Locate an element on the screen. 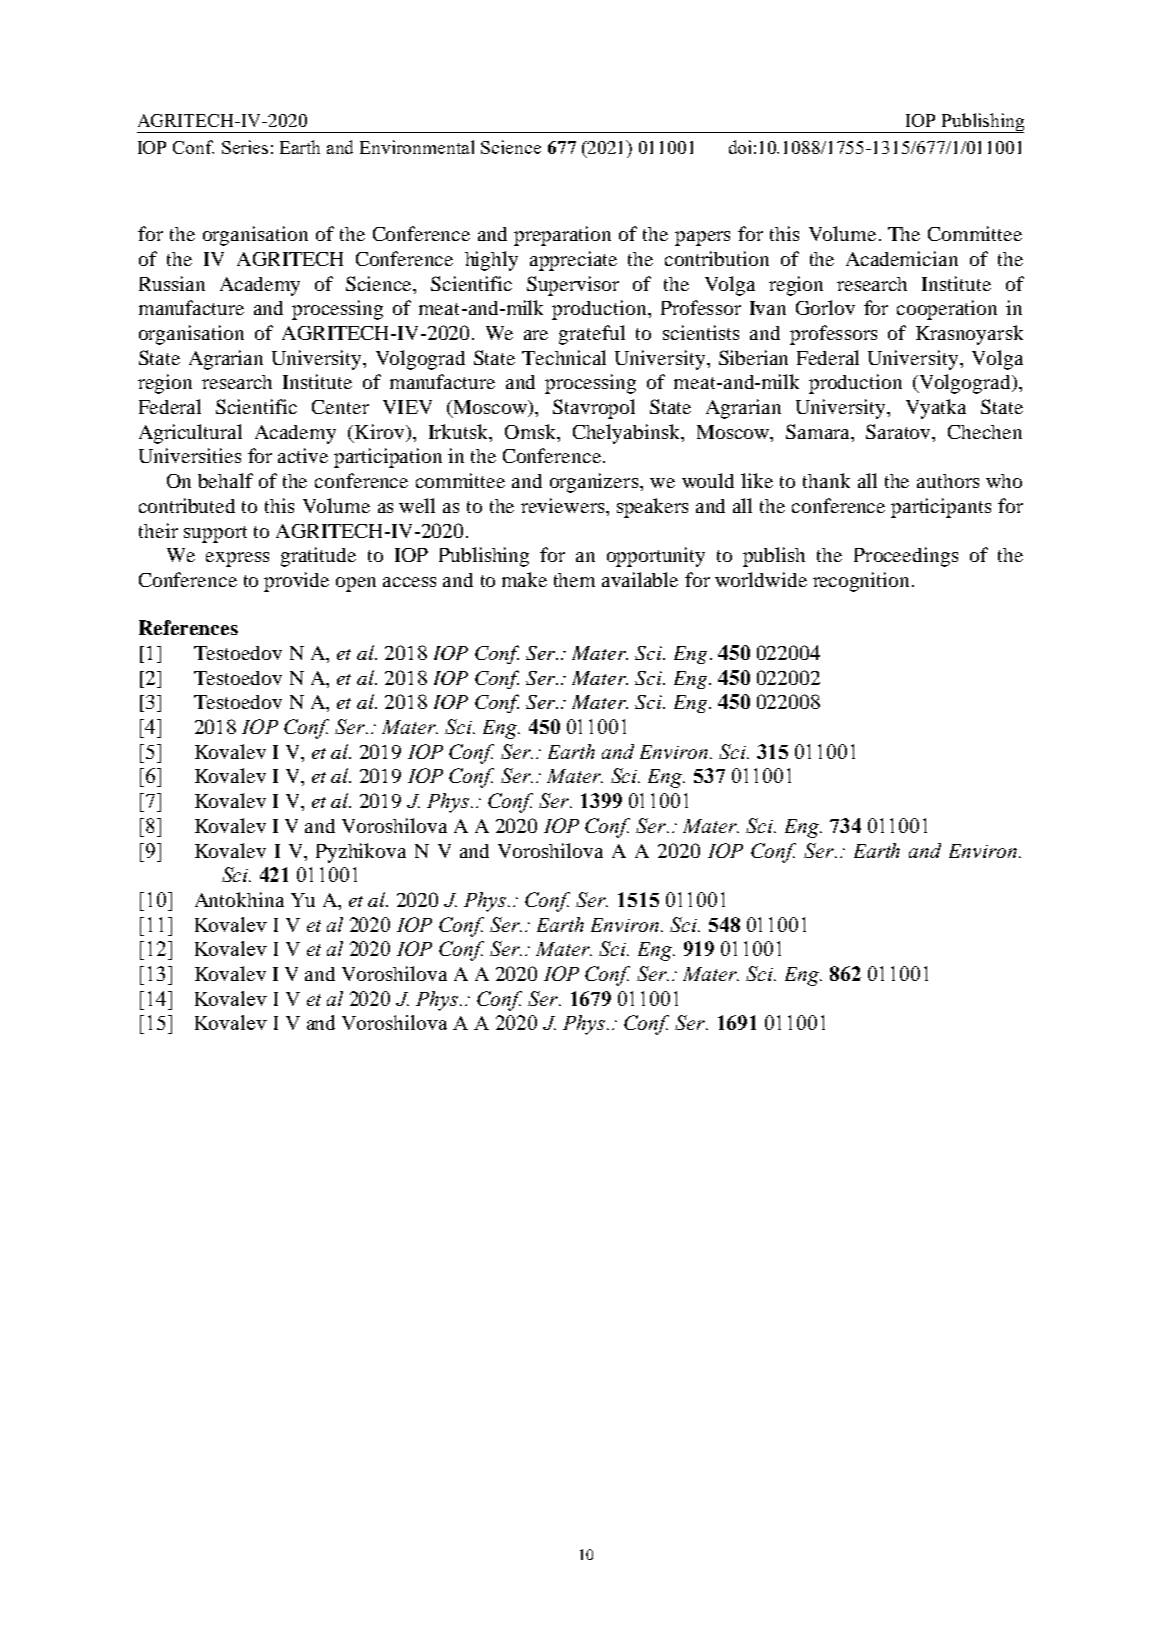  cooperation is located at coordinates (947, 310).
